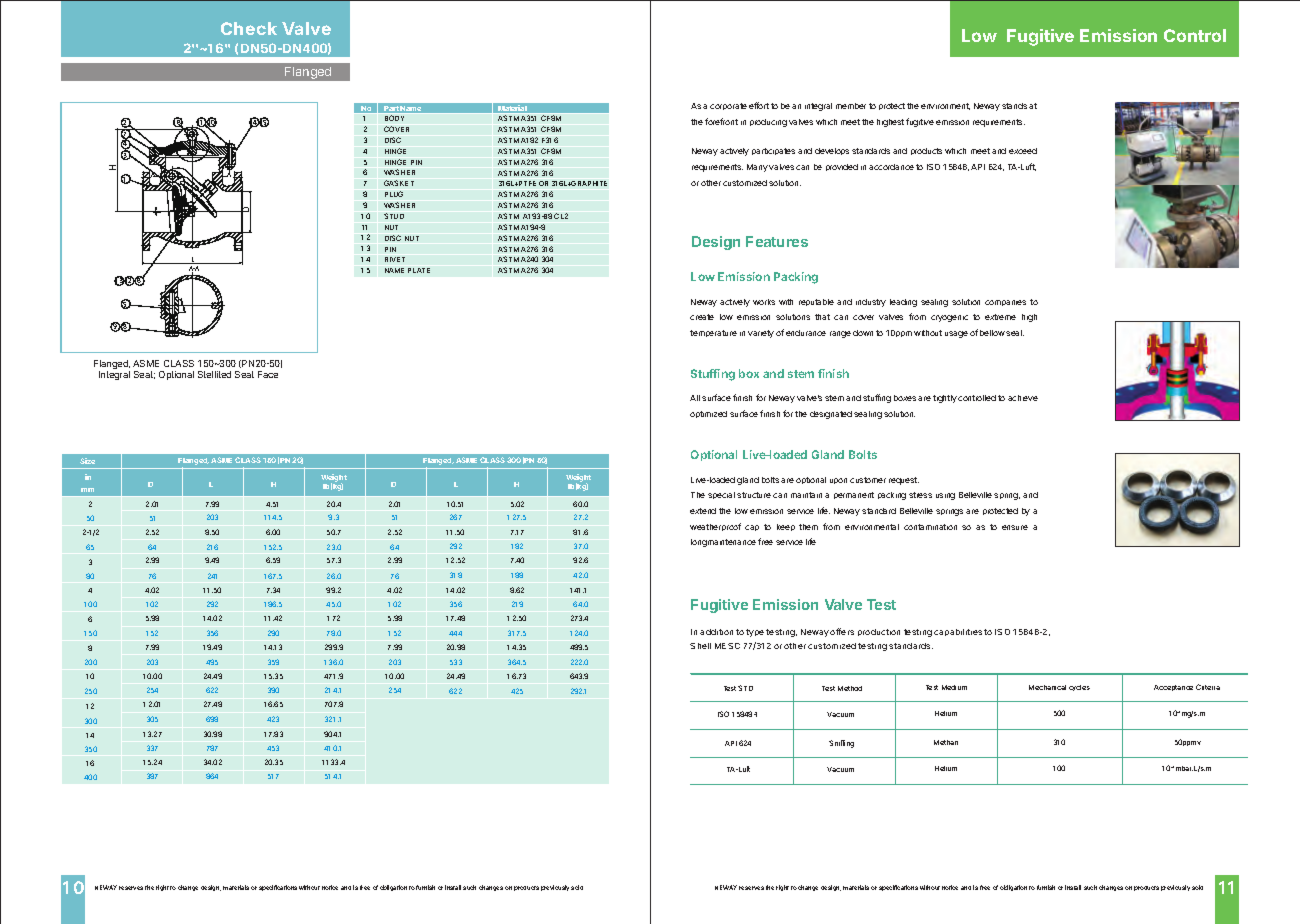 This screenshot has width=1300, height=924. Describe the element at coordinates (708, 414) in the screenshot. I see `optimized` at that location.
